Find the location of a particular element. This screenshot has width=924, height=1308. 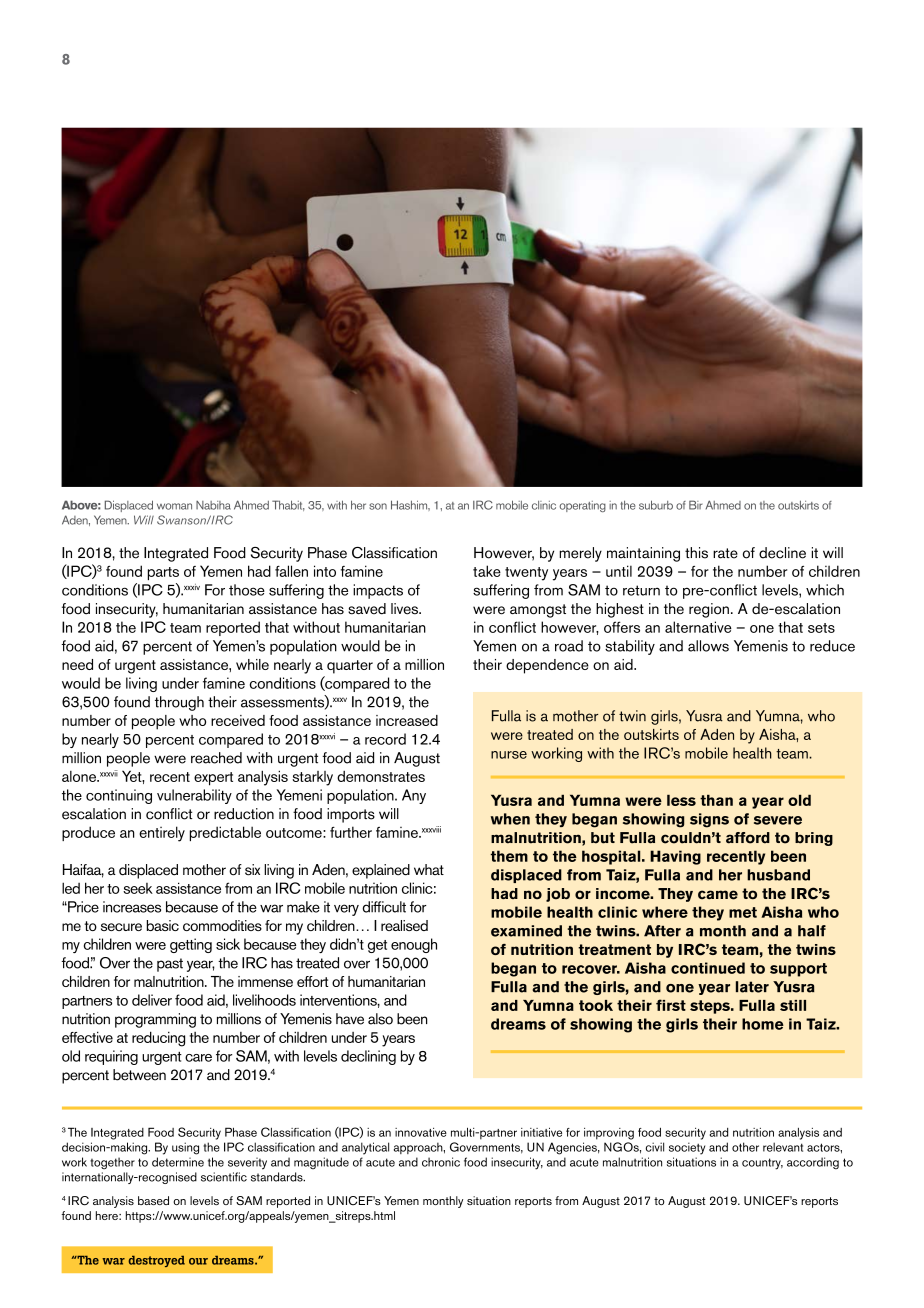

Bir is located at coordinates (696, 505).
